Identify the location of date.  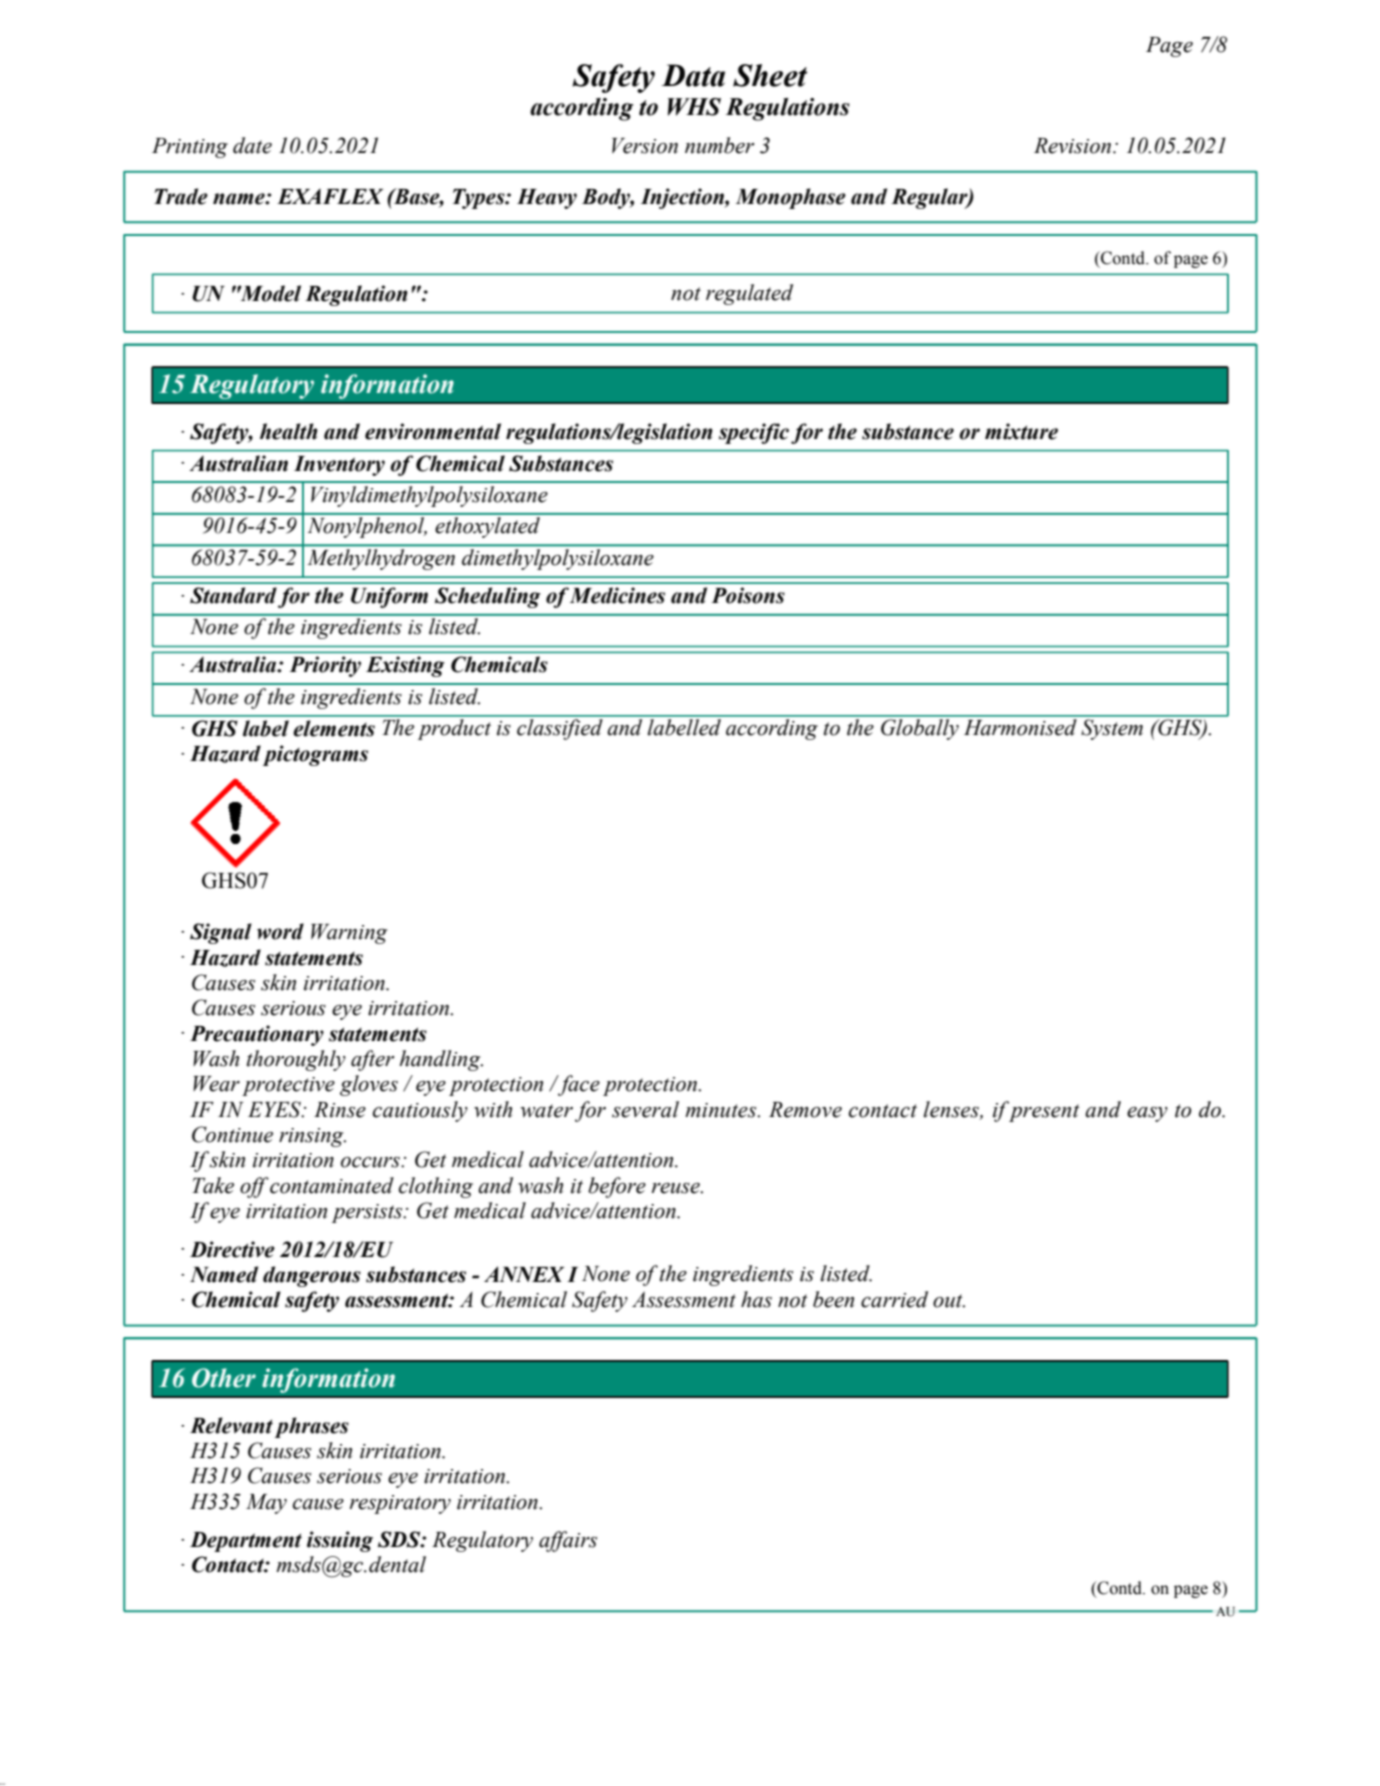
(252, 145).
